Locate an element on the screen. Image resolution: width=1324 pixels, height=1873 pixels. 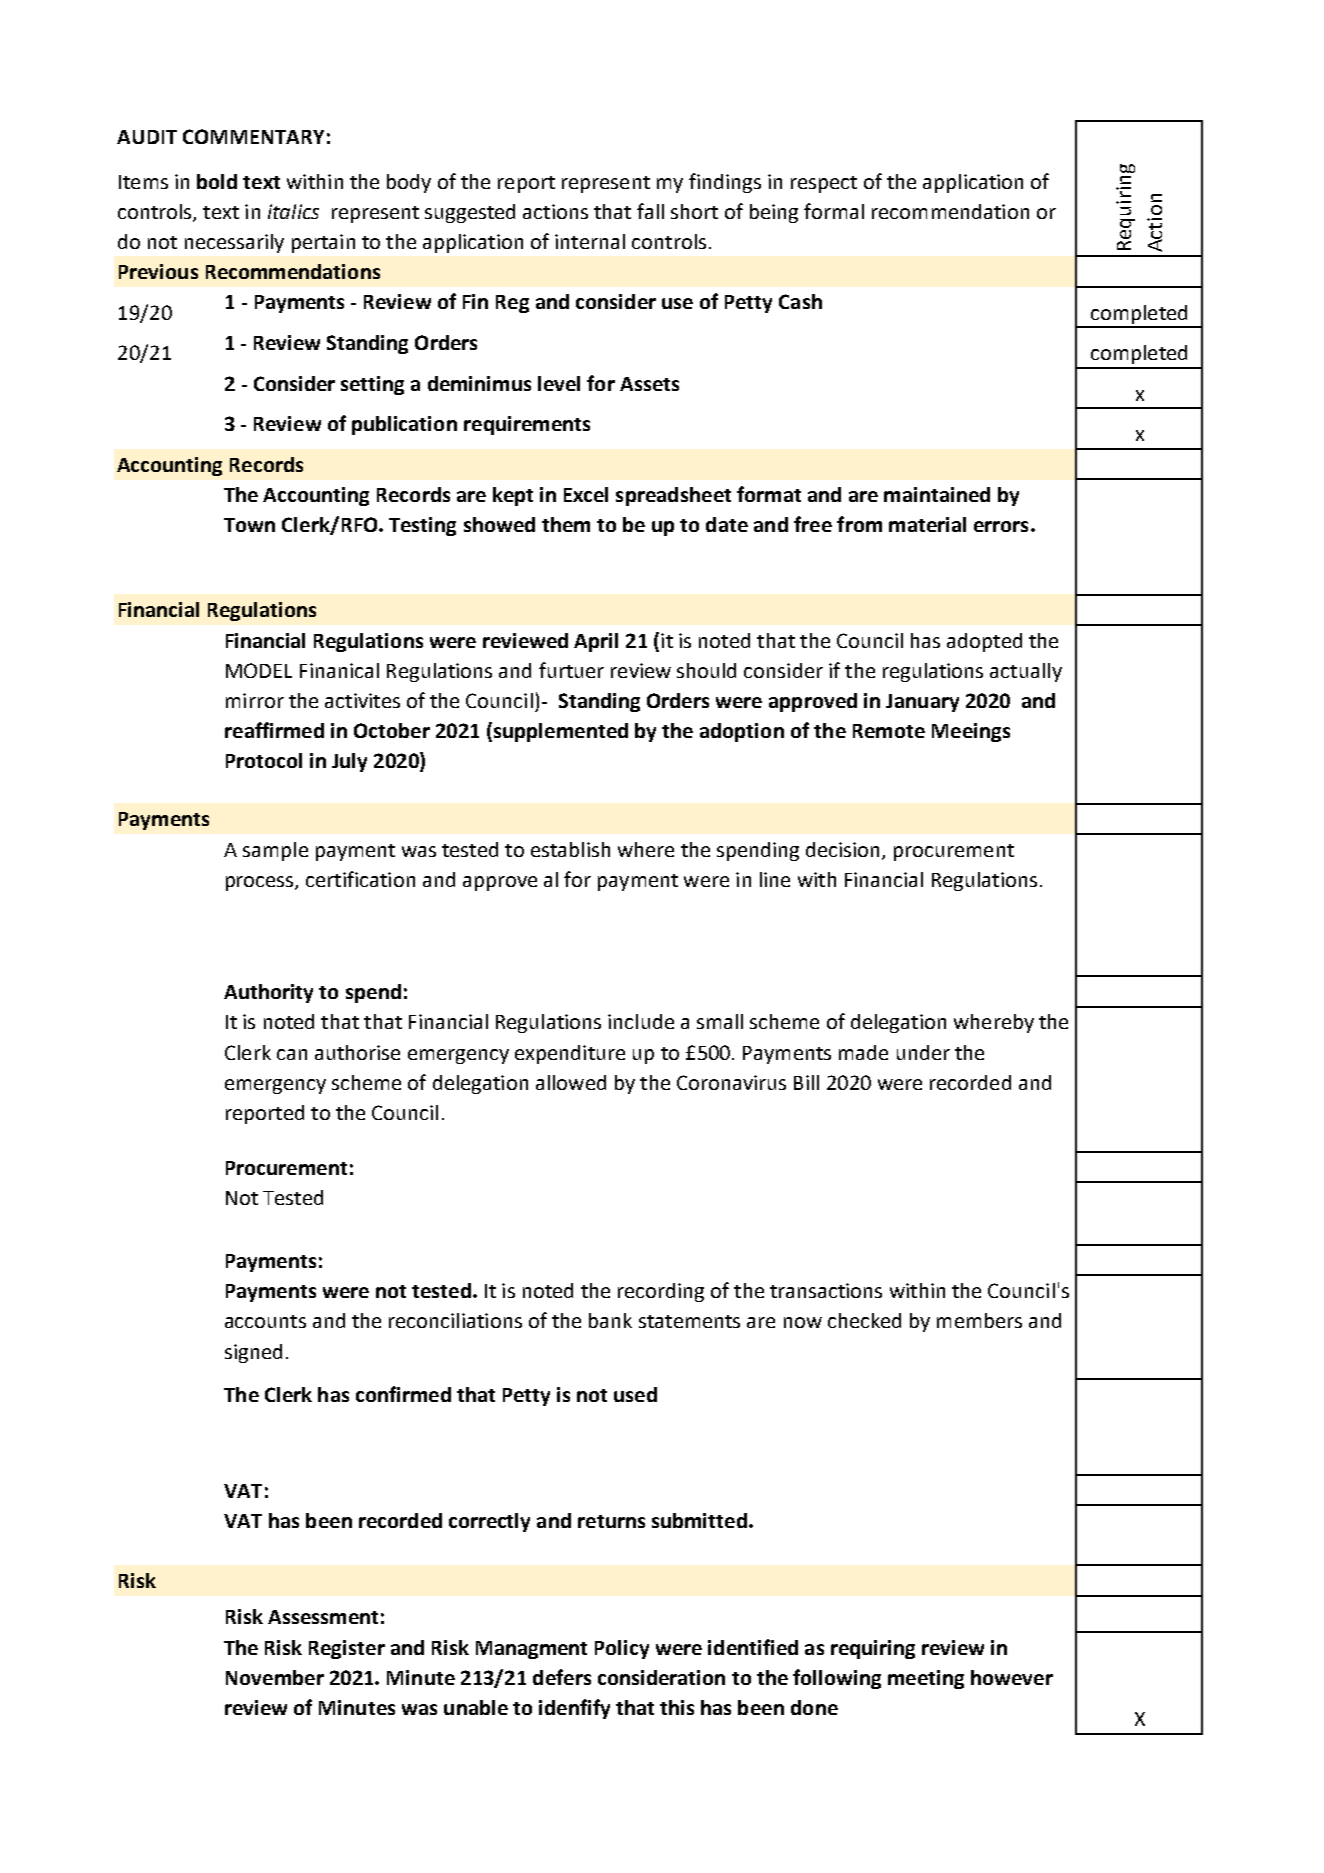
establish is located at coordinates (570, 849).
